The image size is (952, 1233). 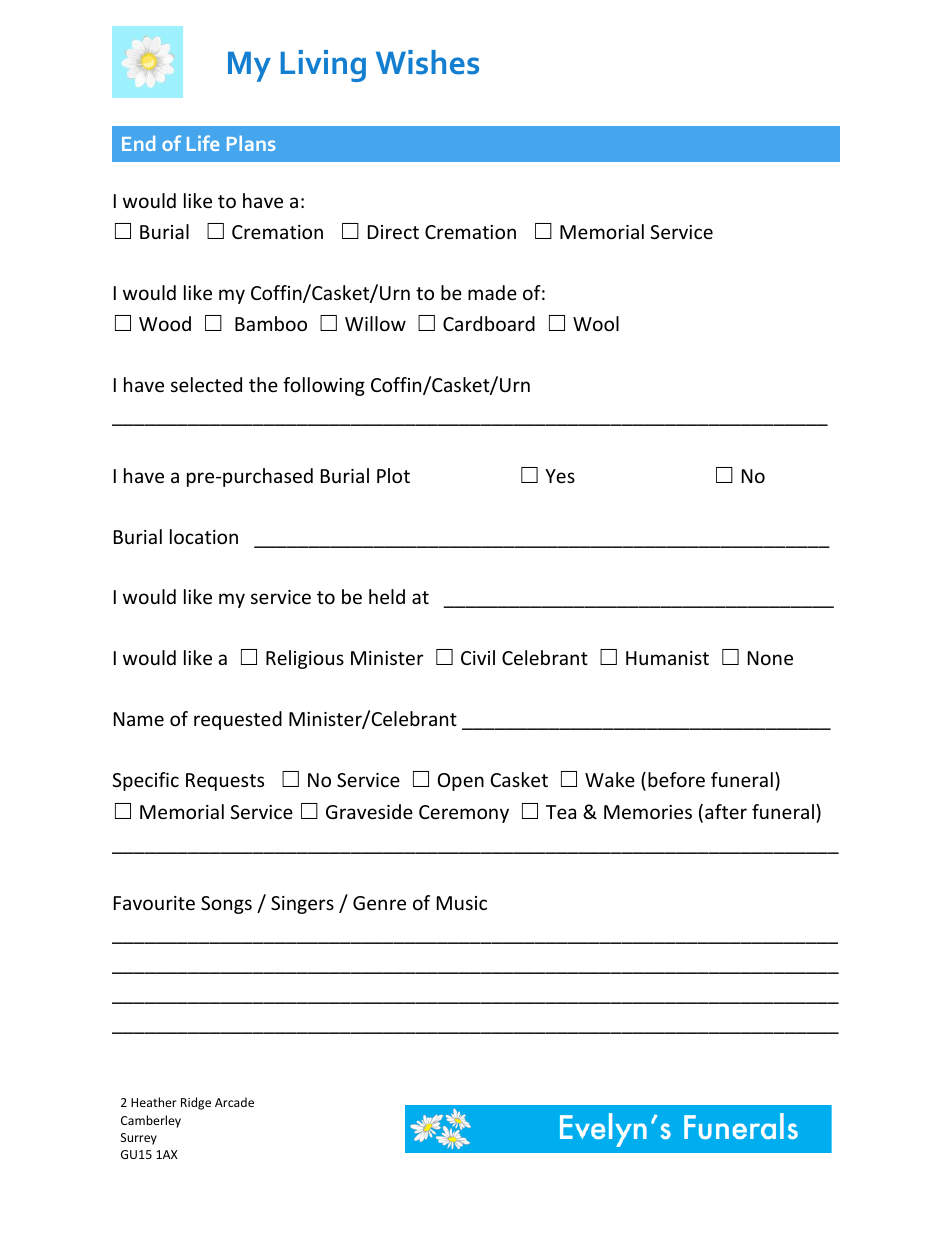 What do you see at coordinates (203, 143) in the screenshot?
I see `Life` at bounding box center [203, 143].
